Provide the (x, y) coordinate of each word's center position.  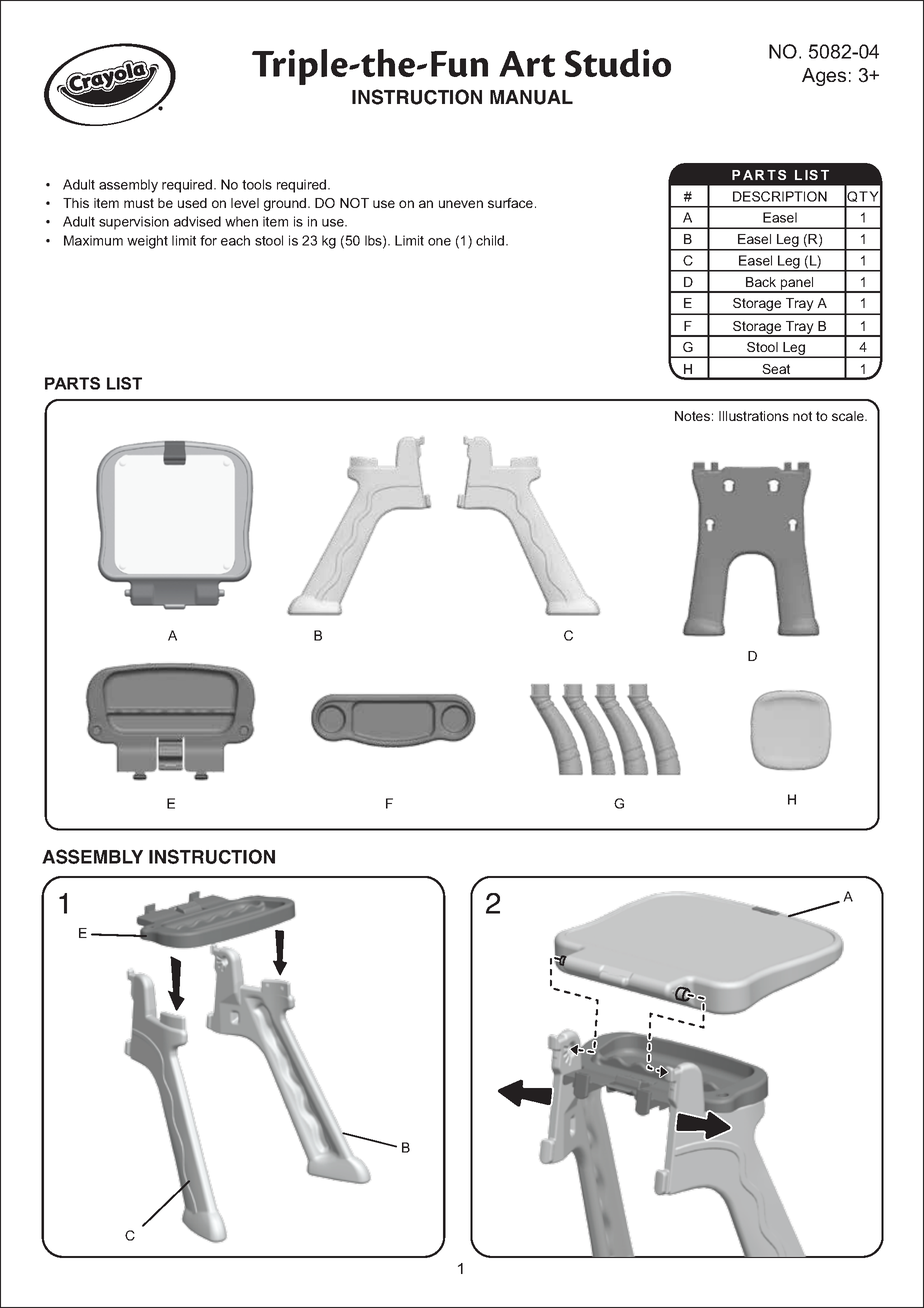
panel (797, 284)
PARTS (72, 383)
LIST (124, 383)
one (439, 242)
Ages (824, 77)
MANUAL (531, 97)
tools (257, 184)
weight (147, 242)
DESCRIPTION (780, 196)
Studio (618, 63)
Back (761, 282)
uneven (461, 204)
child (490, 240)
